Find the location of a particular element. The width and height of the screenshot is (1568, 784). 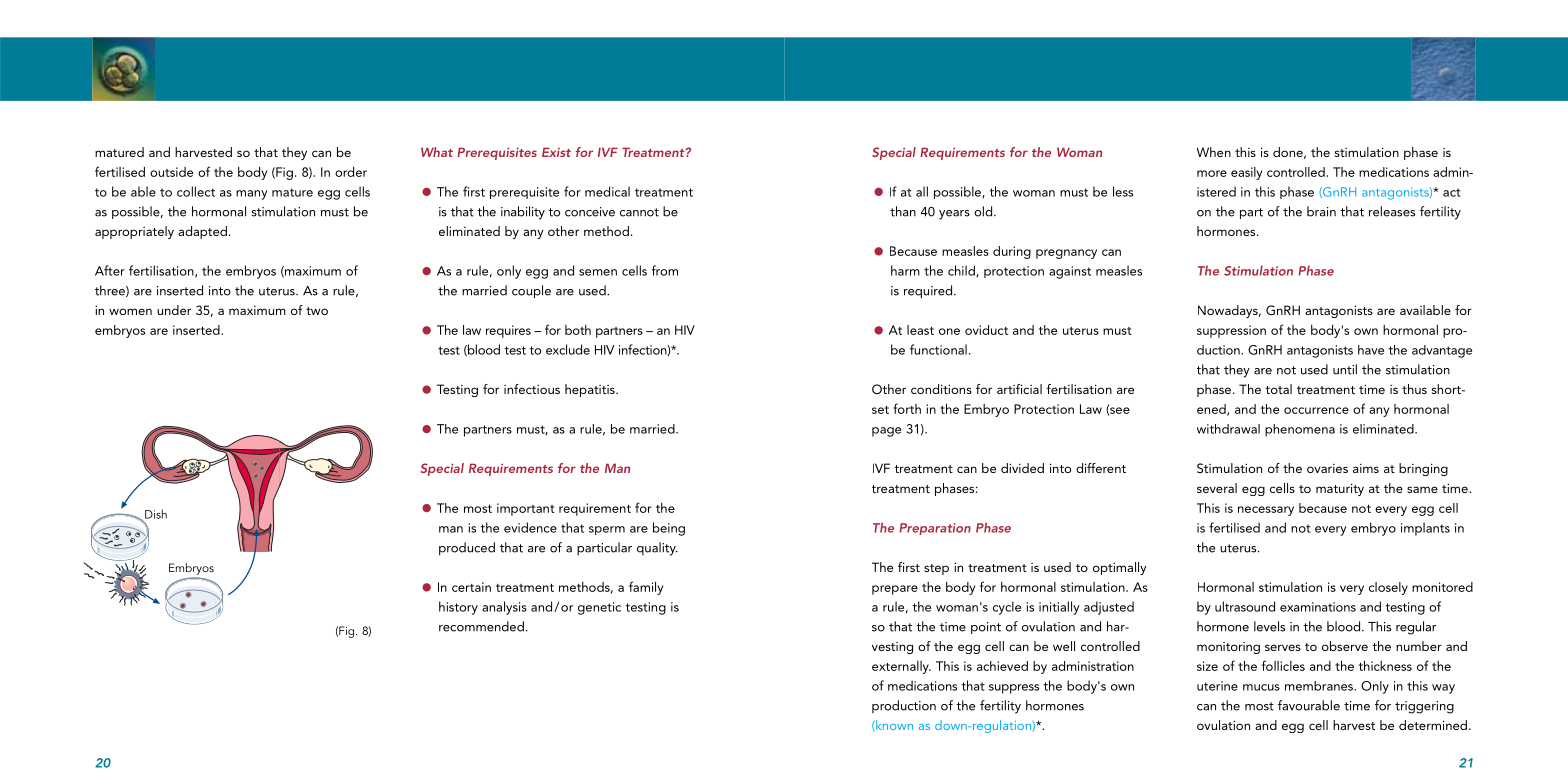

order is located at coordinates (351, 172).
